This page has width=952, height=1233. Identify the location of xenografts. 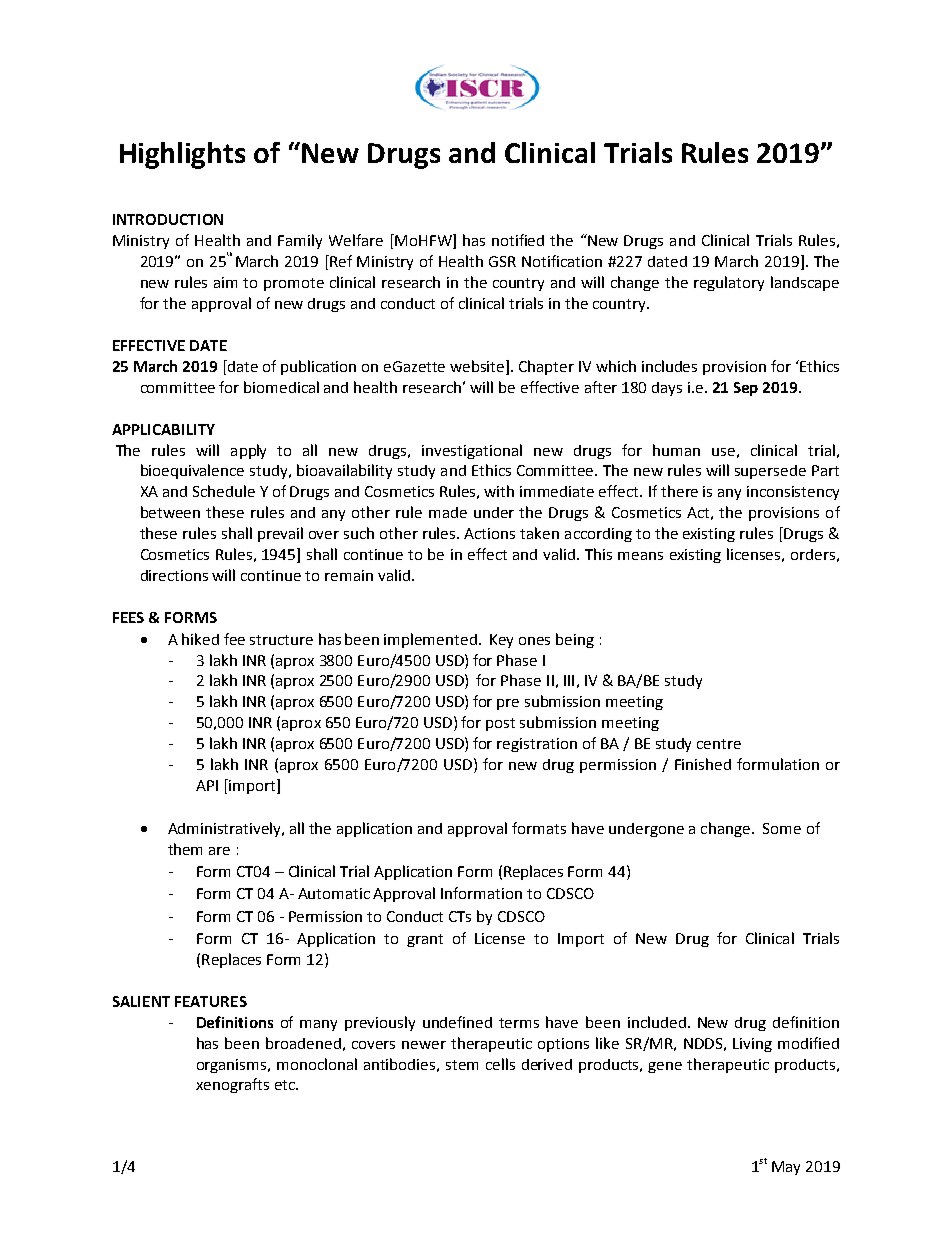
(232, 1085).
